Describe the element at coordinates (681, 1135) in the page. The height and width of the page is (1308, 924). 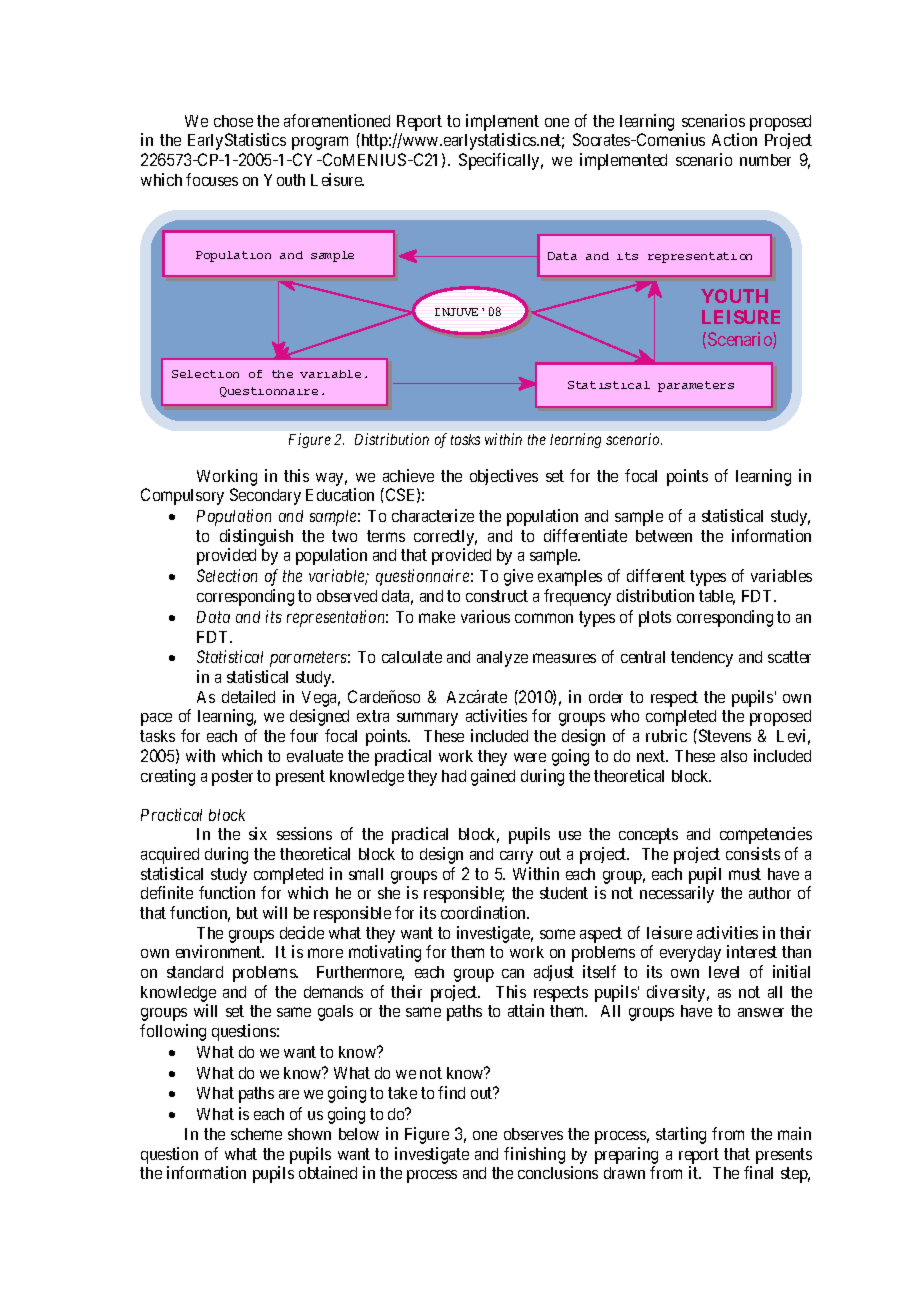
I see `starting` at that location.
